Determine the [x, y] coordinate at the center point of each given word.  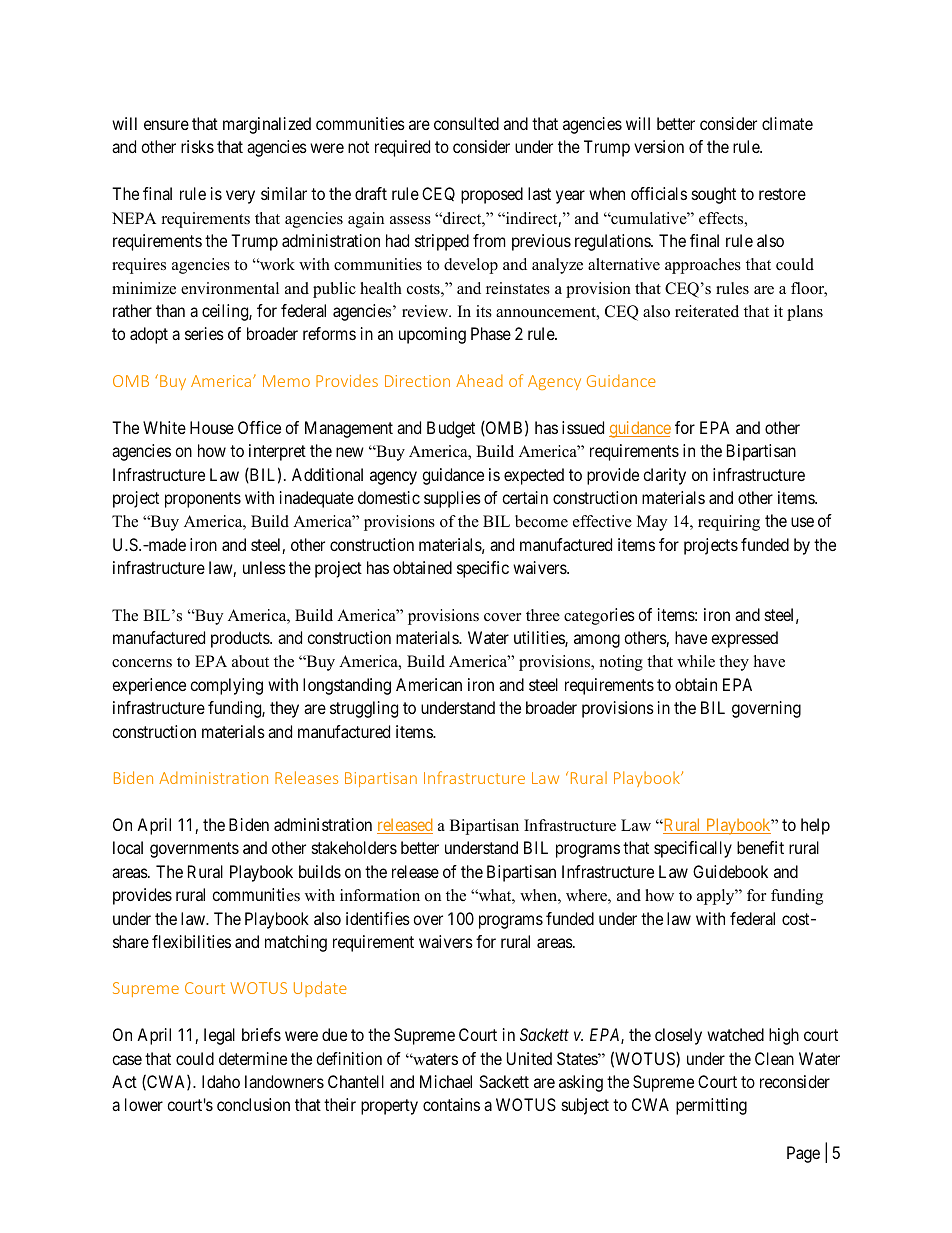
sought [714, 195]
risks [197, 146]
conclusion [253, 1104]
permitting [711, 1106]
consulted [466, 123]
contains [451, 1104]
